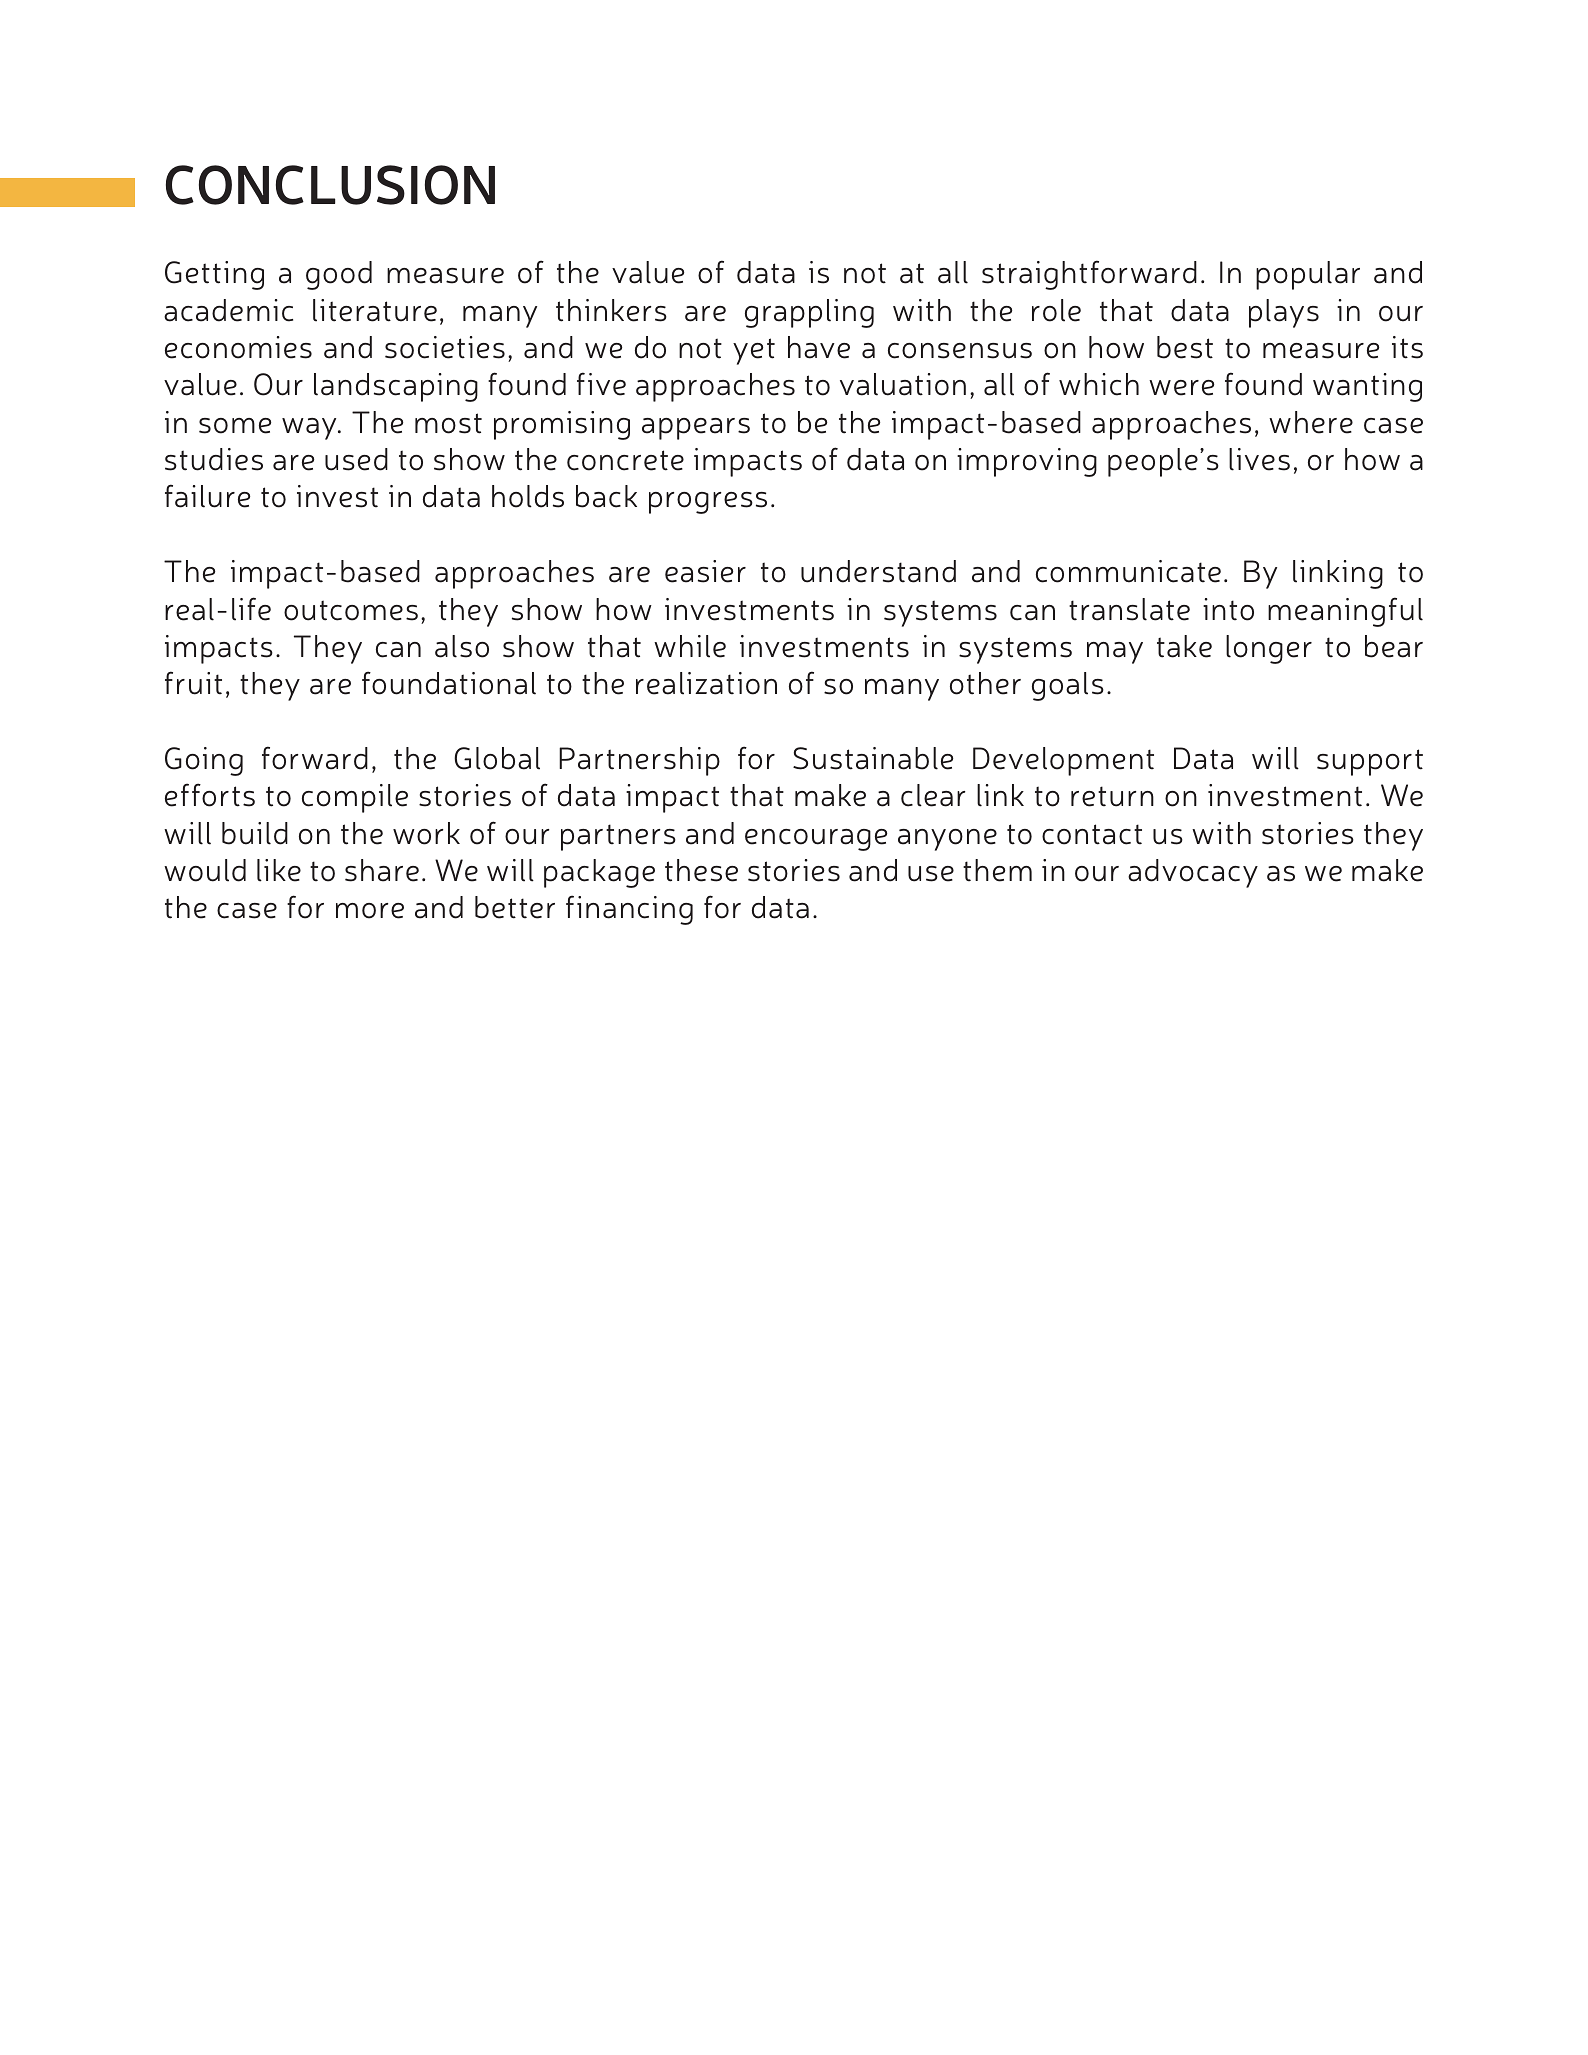  I want to click on communicate, so click(1128, 571).
